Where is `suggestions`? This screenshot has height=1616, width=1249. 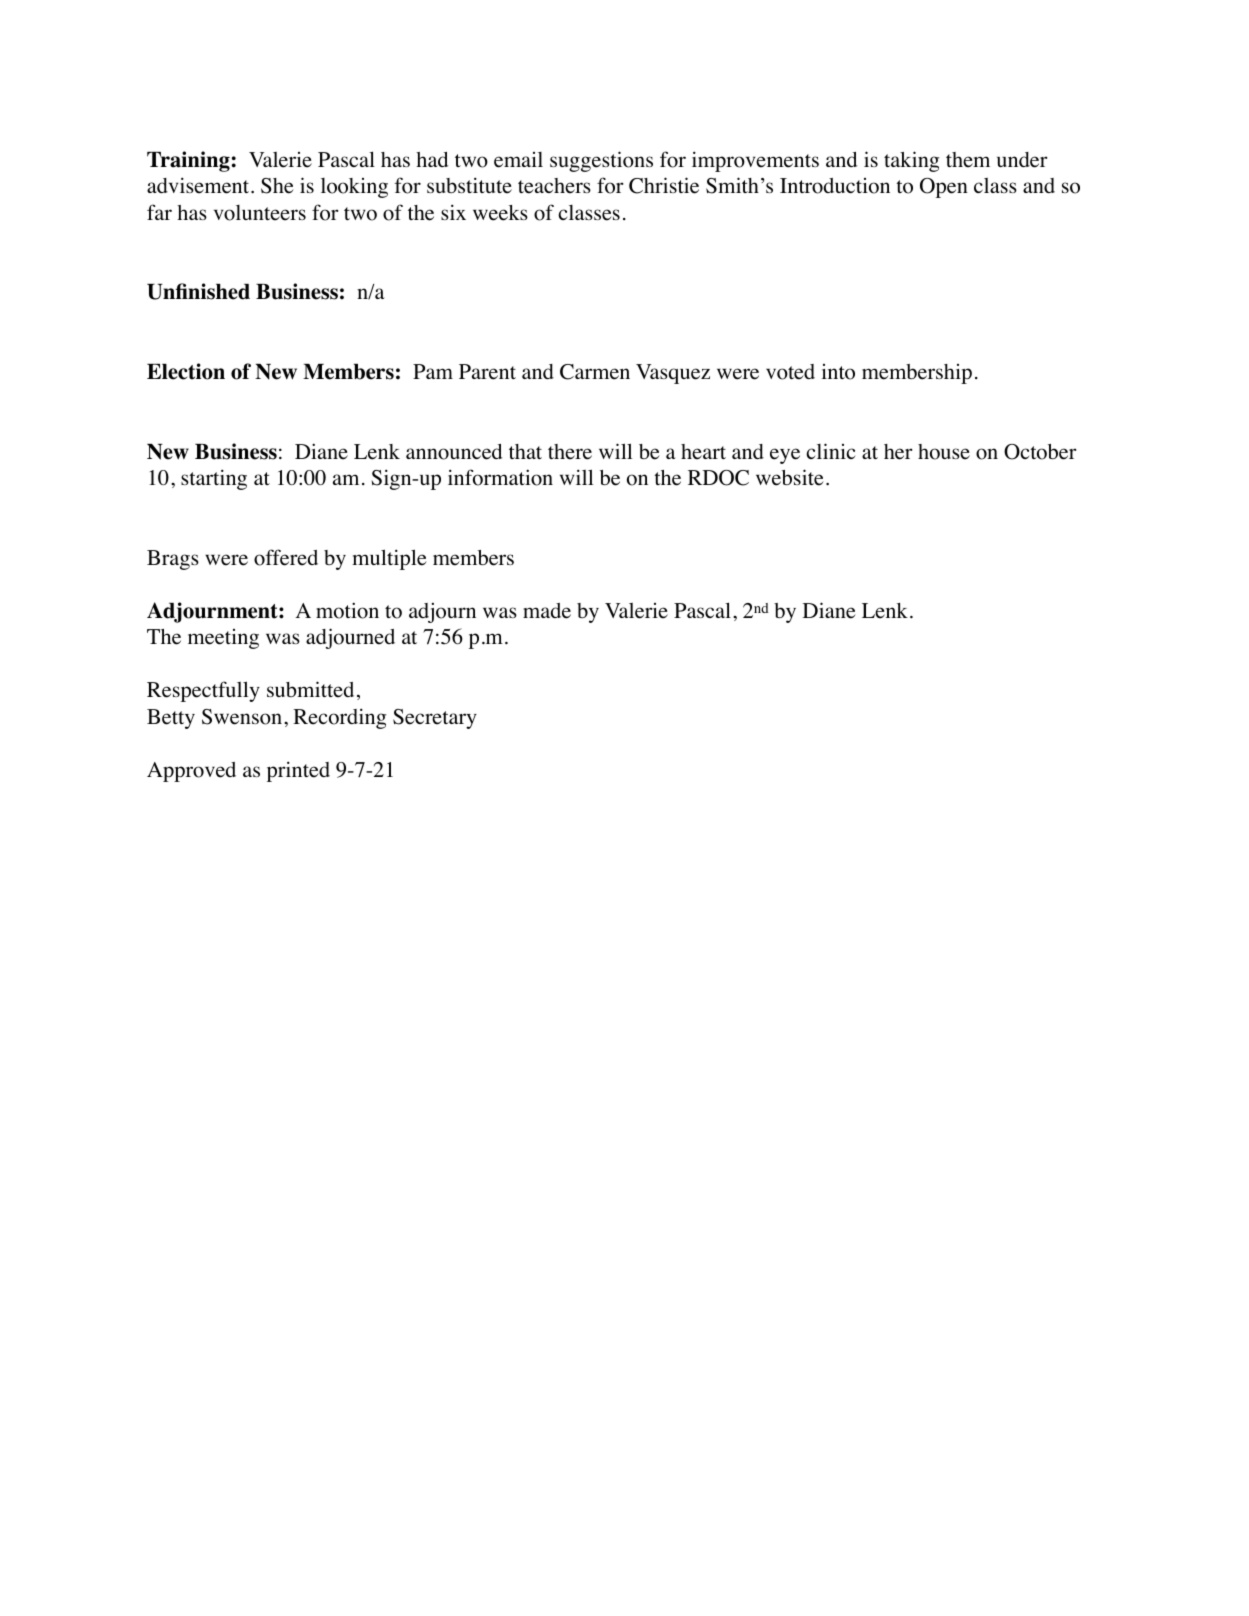 suggestions is located at coordinates (601, 161).
